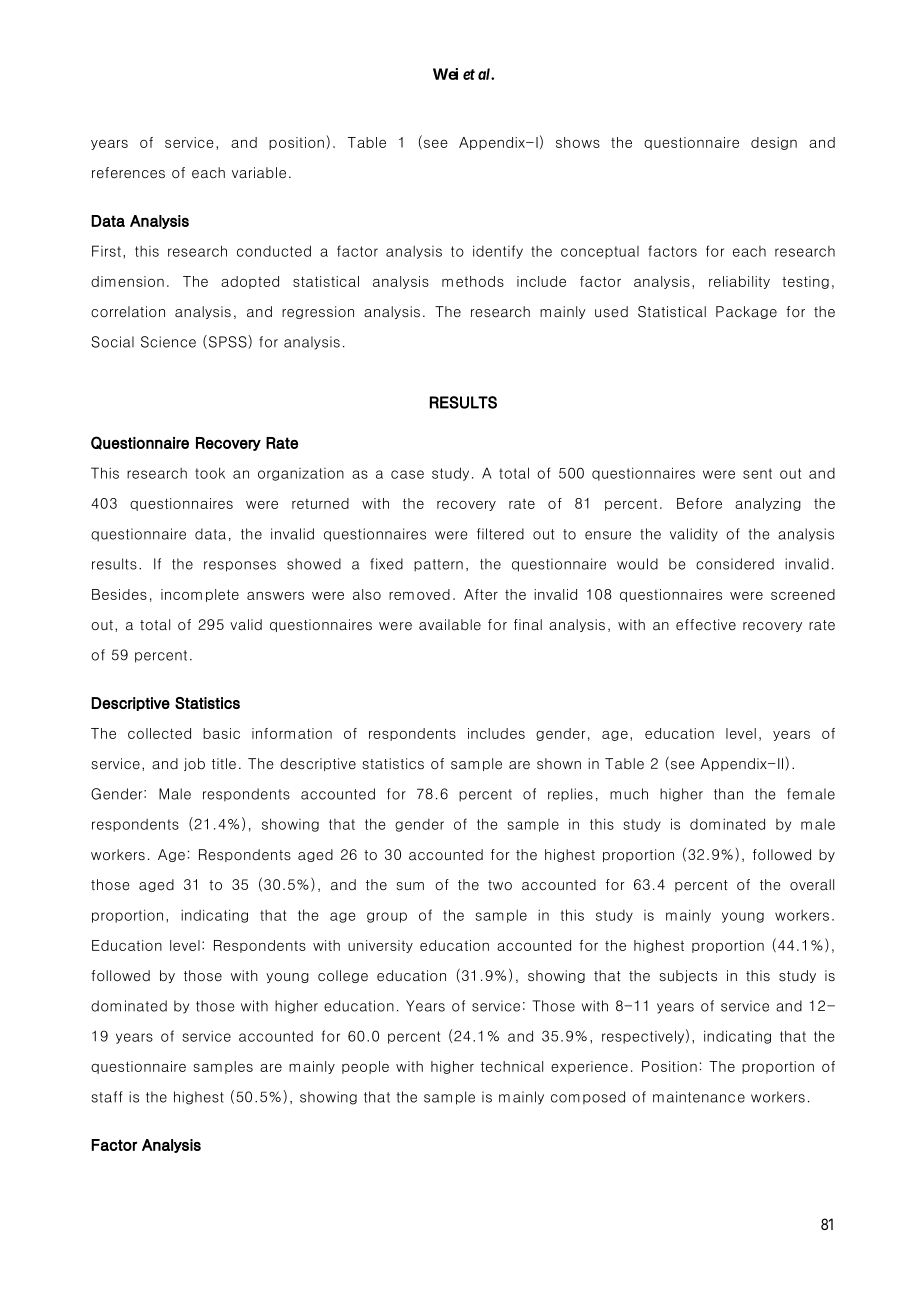 This document has height=1307, width=924. What do you see at coordinates (512, 1066) in the document?
I see `technical` at bounding box center [512, 1066].
